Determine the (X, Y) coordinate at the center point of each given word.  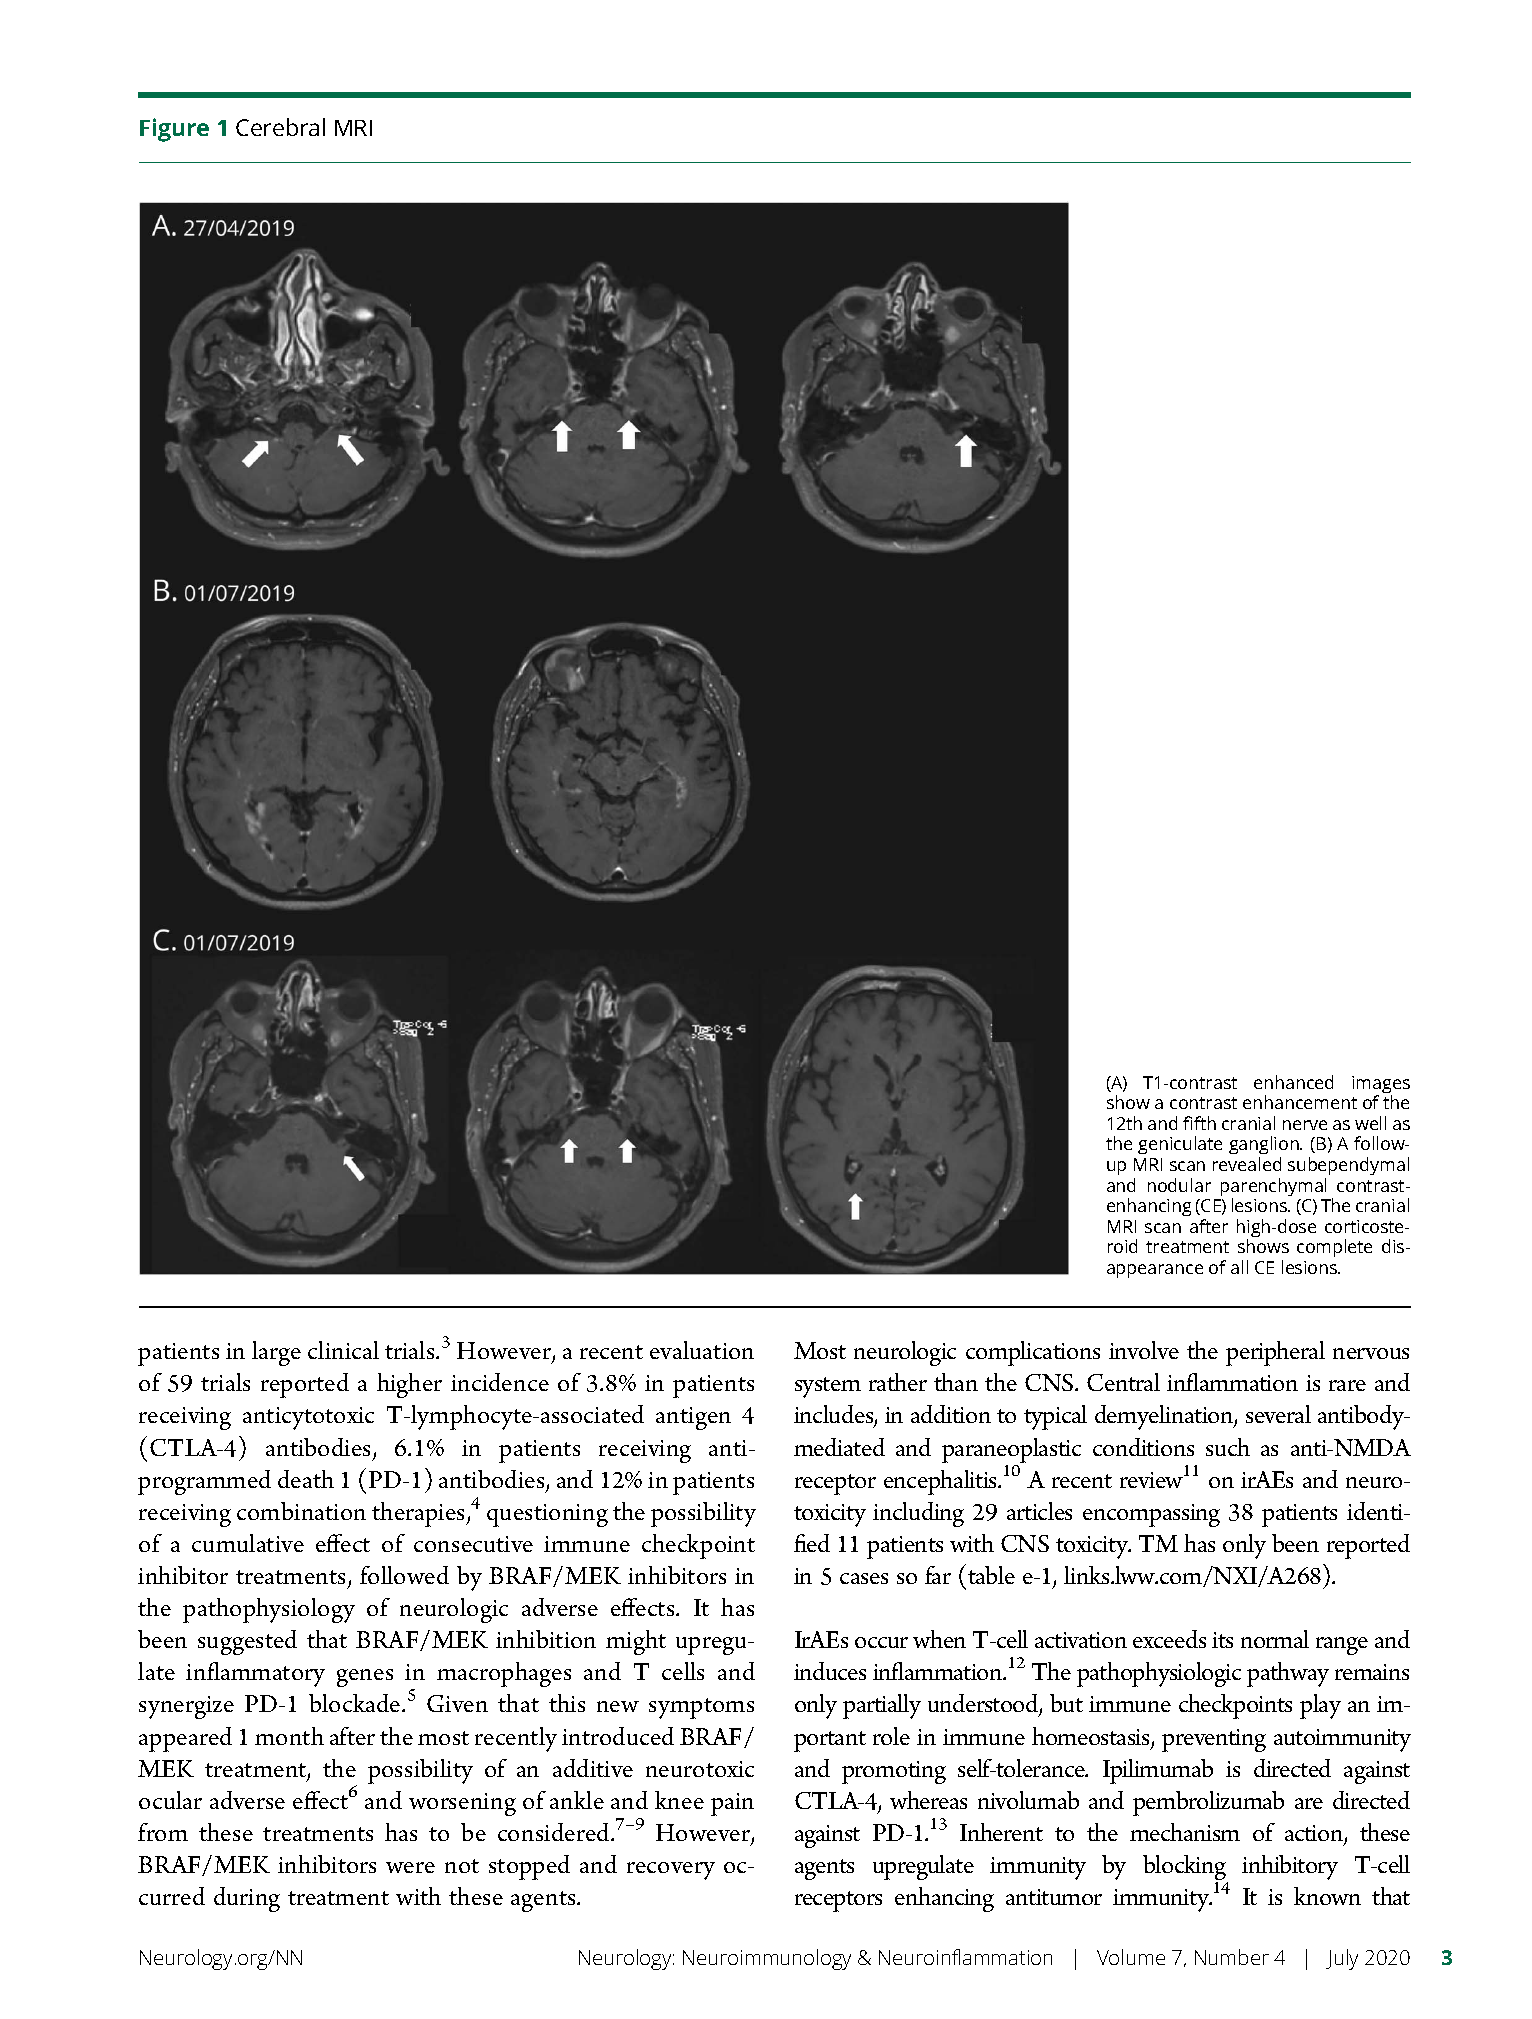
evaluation (702, 1350)
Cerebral (280, 127)
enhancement (1300, 1102)
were (410, 1867)
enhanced (1293, 1082)
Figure (174, 130)
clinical (343, 1350)
